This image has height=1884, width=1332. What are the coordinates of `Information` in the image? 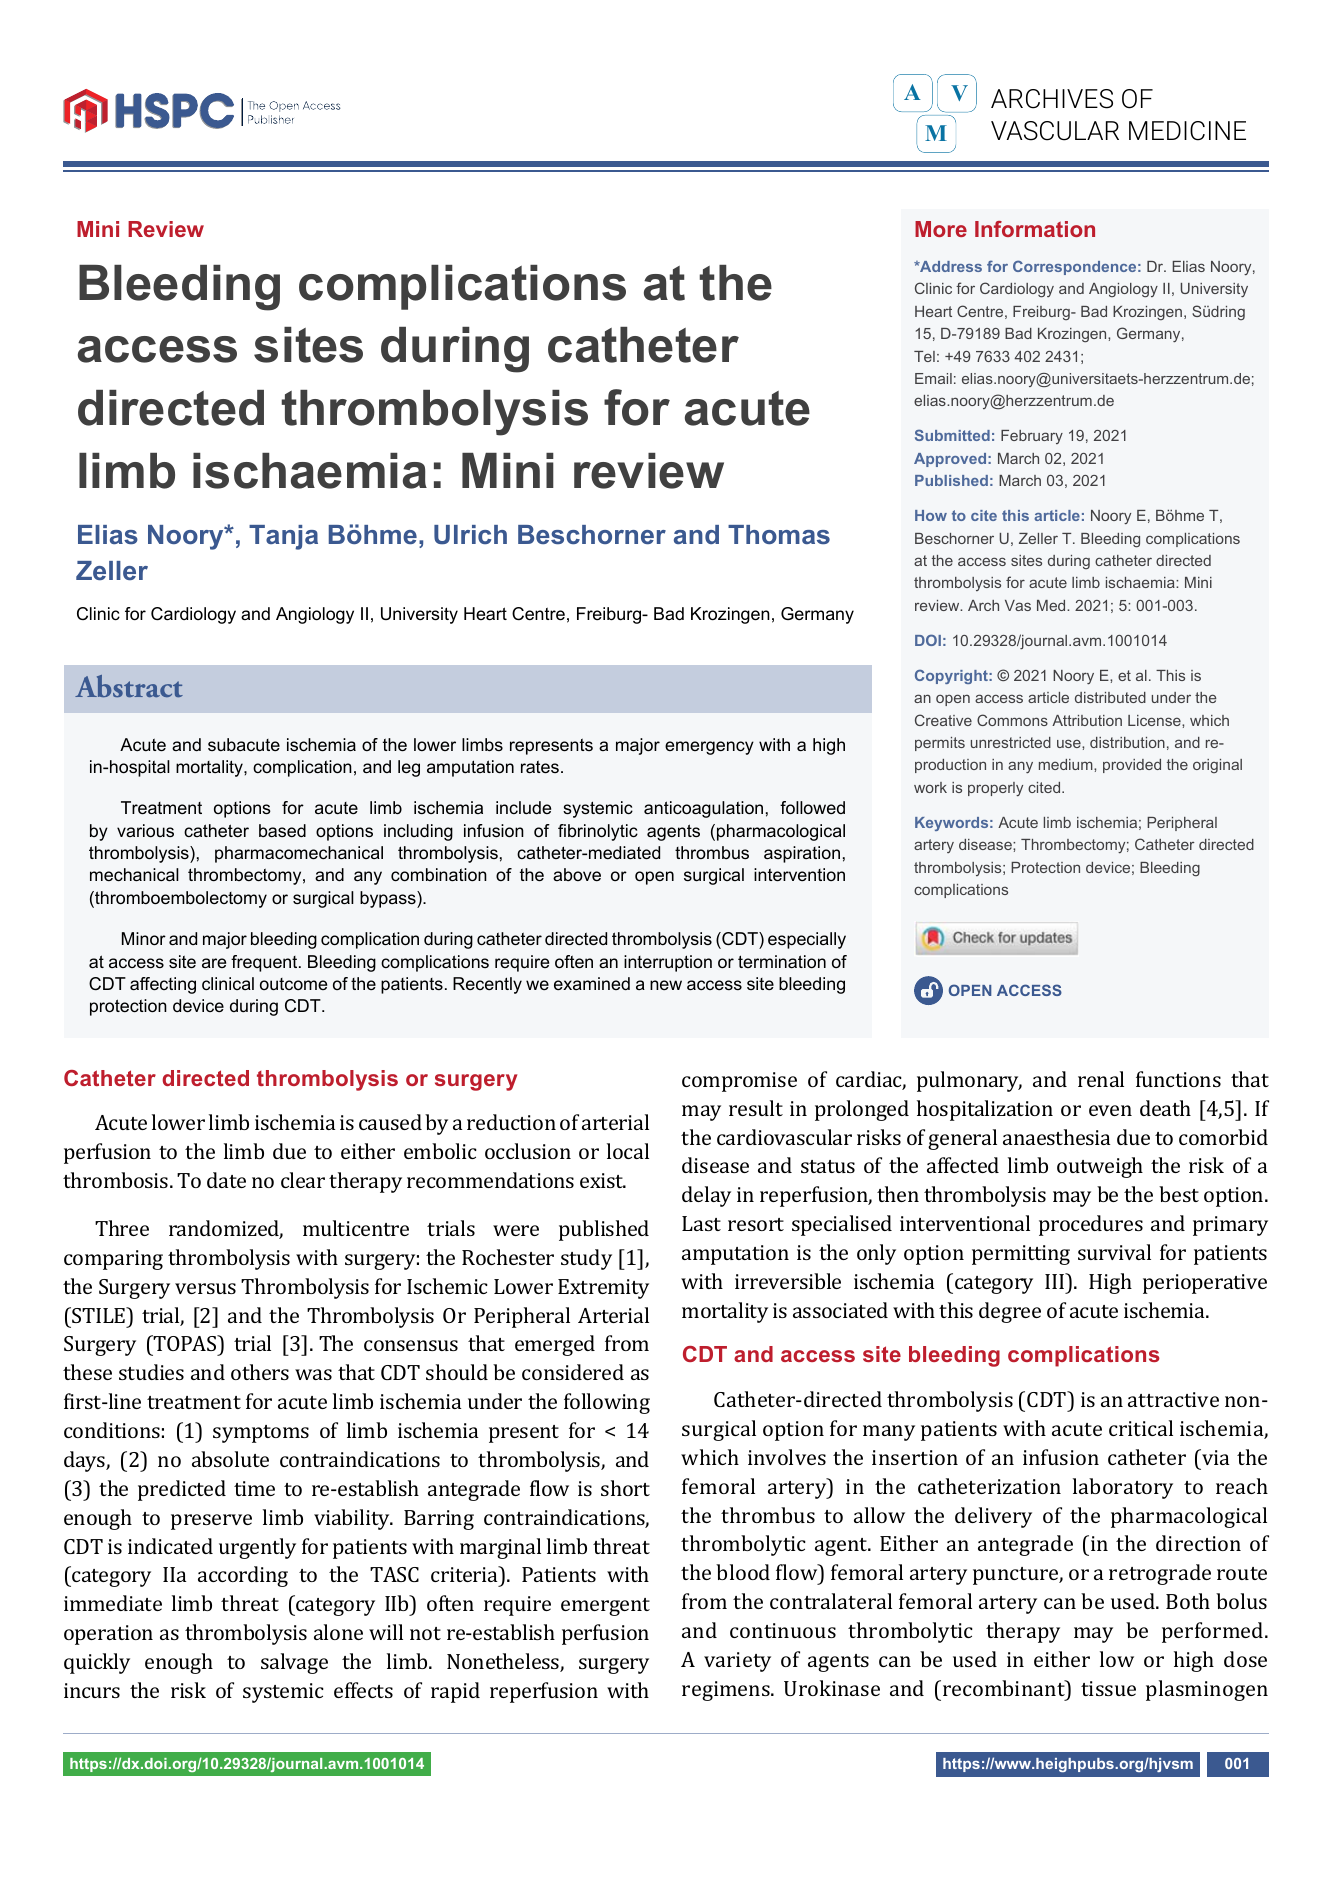 It's located at (1035, 229).
